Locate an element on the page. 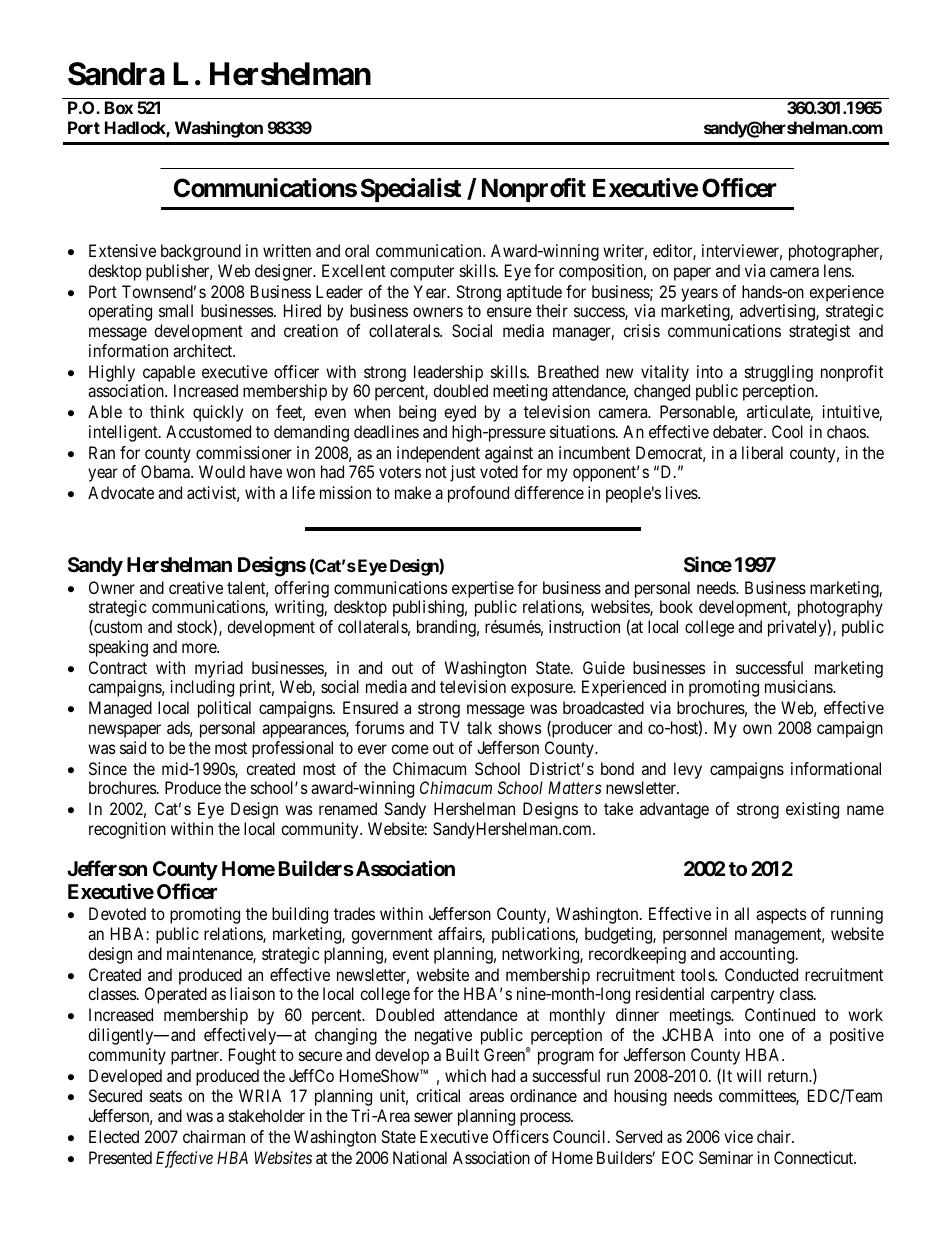 The image size is (952, 1233). expertise is located at coordinates (483, 589).
